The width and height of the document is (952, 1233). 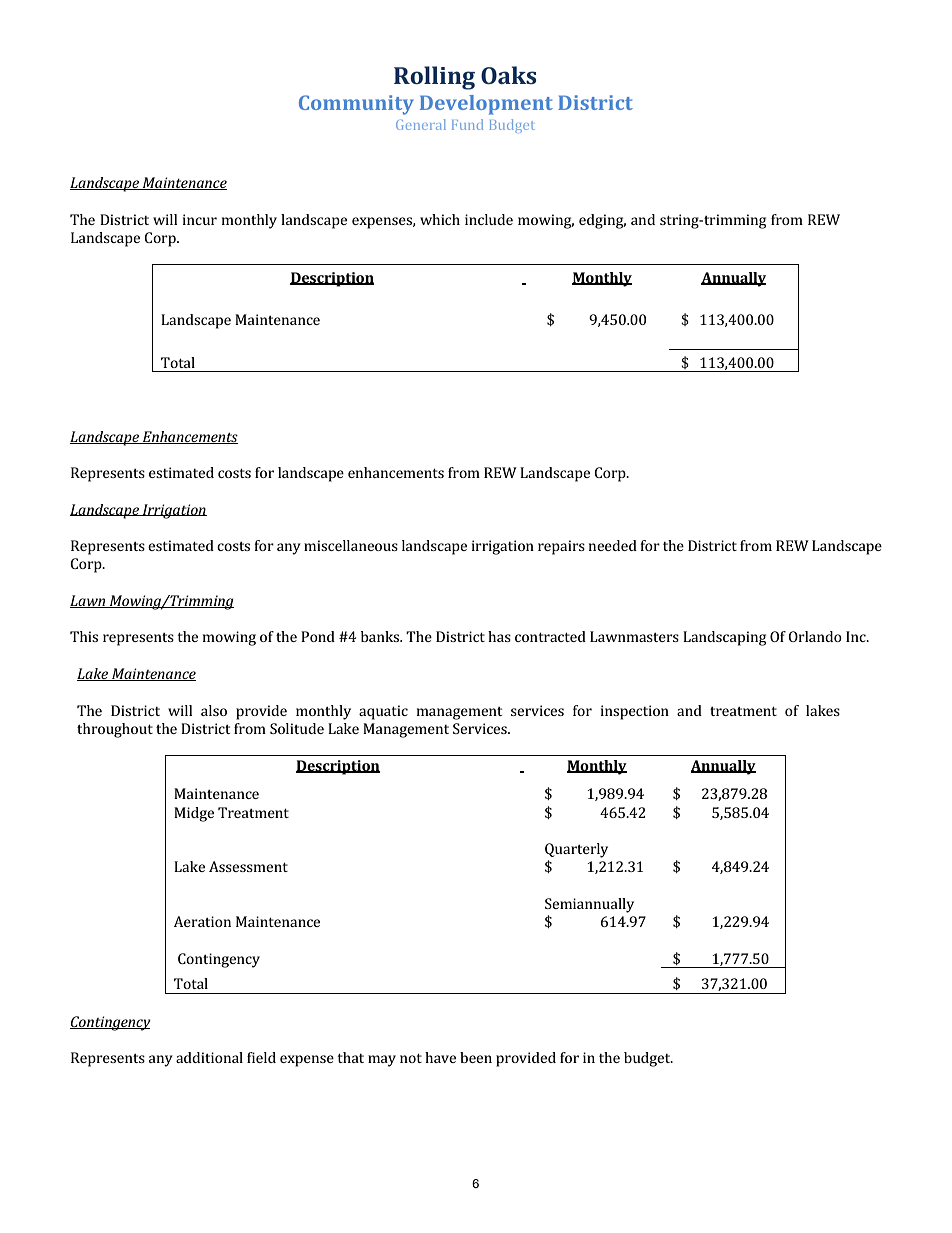 I want to click on Landscaping, so click(x=724, y=638).
